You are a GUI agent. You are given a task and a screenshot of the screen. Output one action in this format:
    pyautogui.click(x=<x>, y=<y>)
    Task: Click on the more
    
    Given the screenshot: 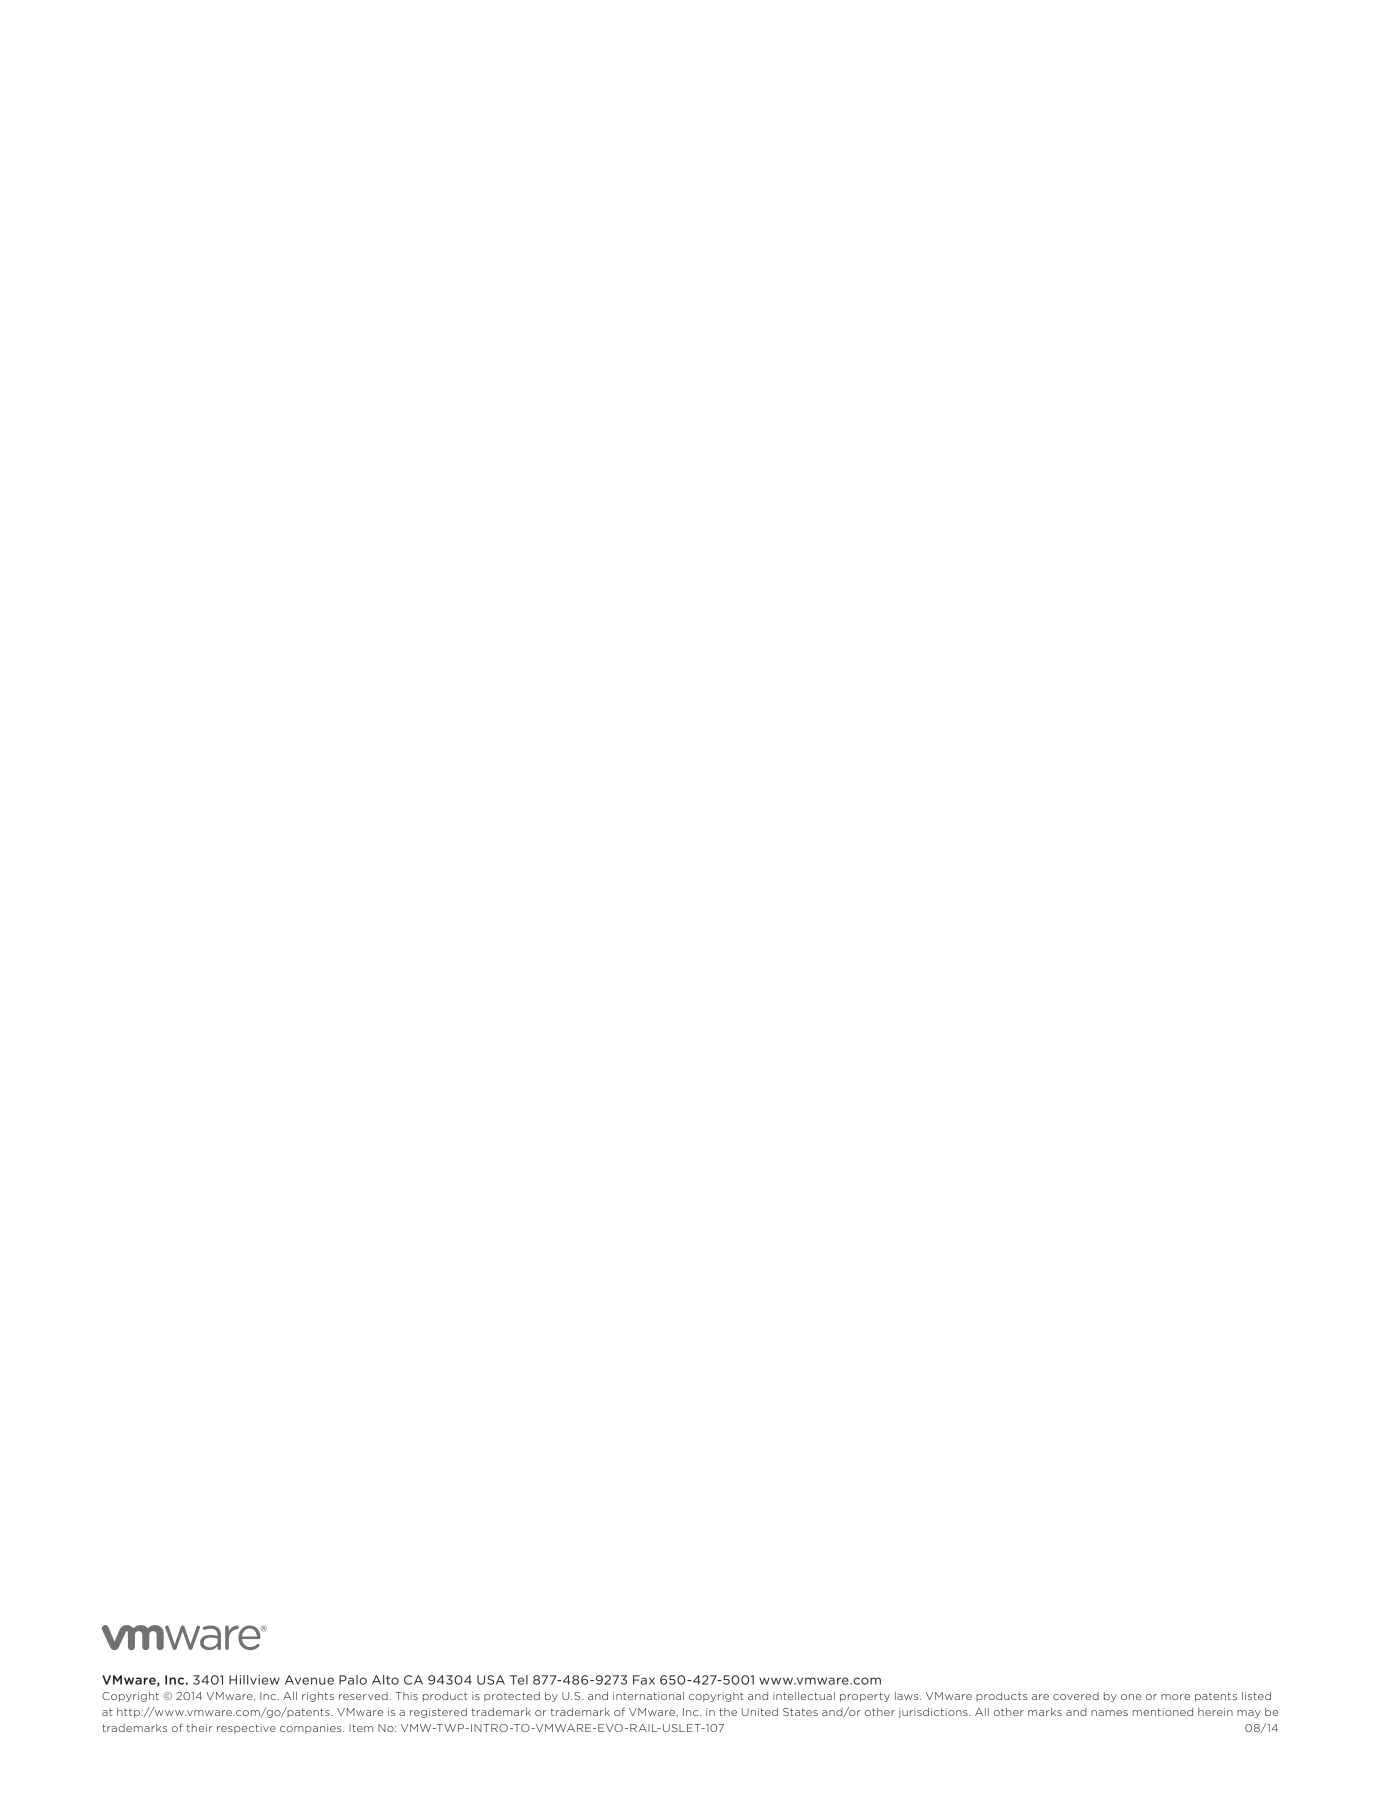 What is the action you would take?
    pyautogui.click(x=1175, y=1697)
